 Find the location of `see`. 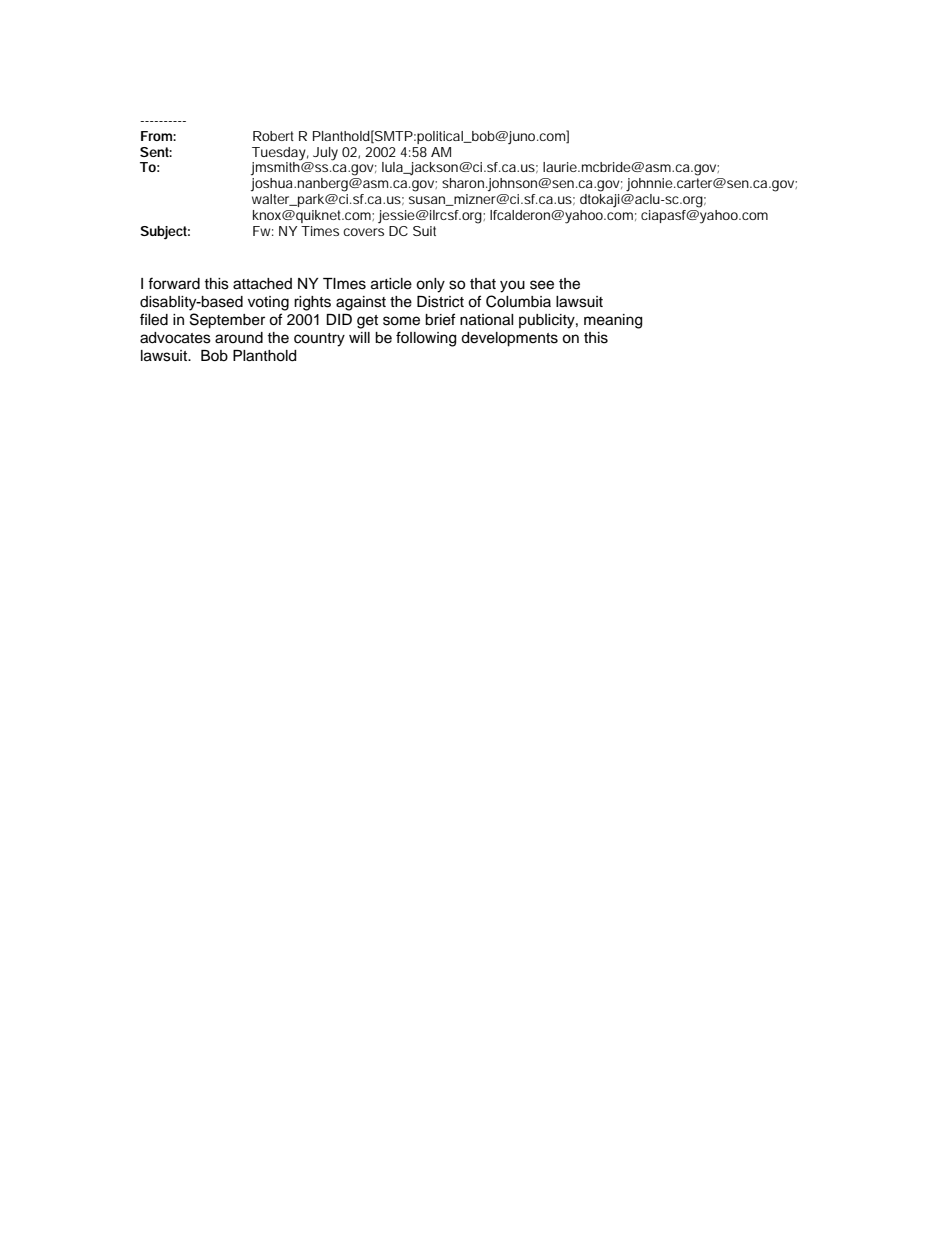

see is located at coordinates (542, 285).
